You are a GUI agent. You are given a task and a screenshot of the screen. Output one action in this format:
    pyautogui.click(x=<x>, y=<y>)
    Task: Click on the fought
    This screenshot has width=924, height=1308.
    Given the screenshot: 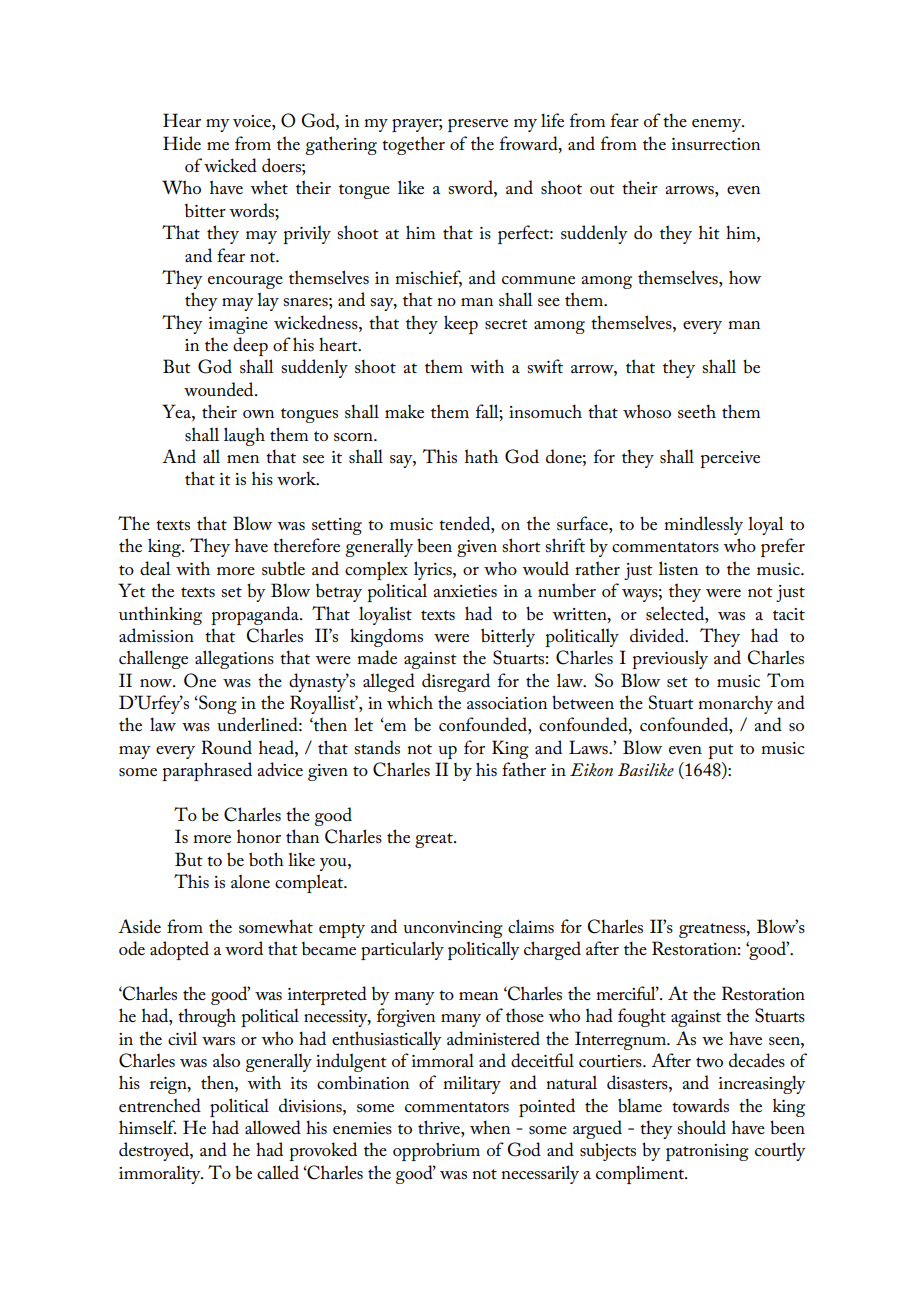 What is the action you would take?
    pyautogui.click(x=642, y=1017)
